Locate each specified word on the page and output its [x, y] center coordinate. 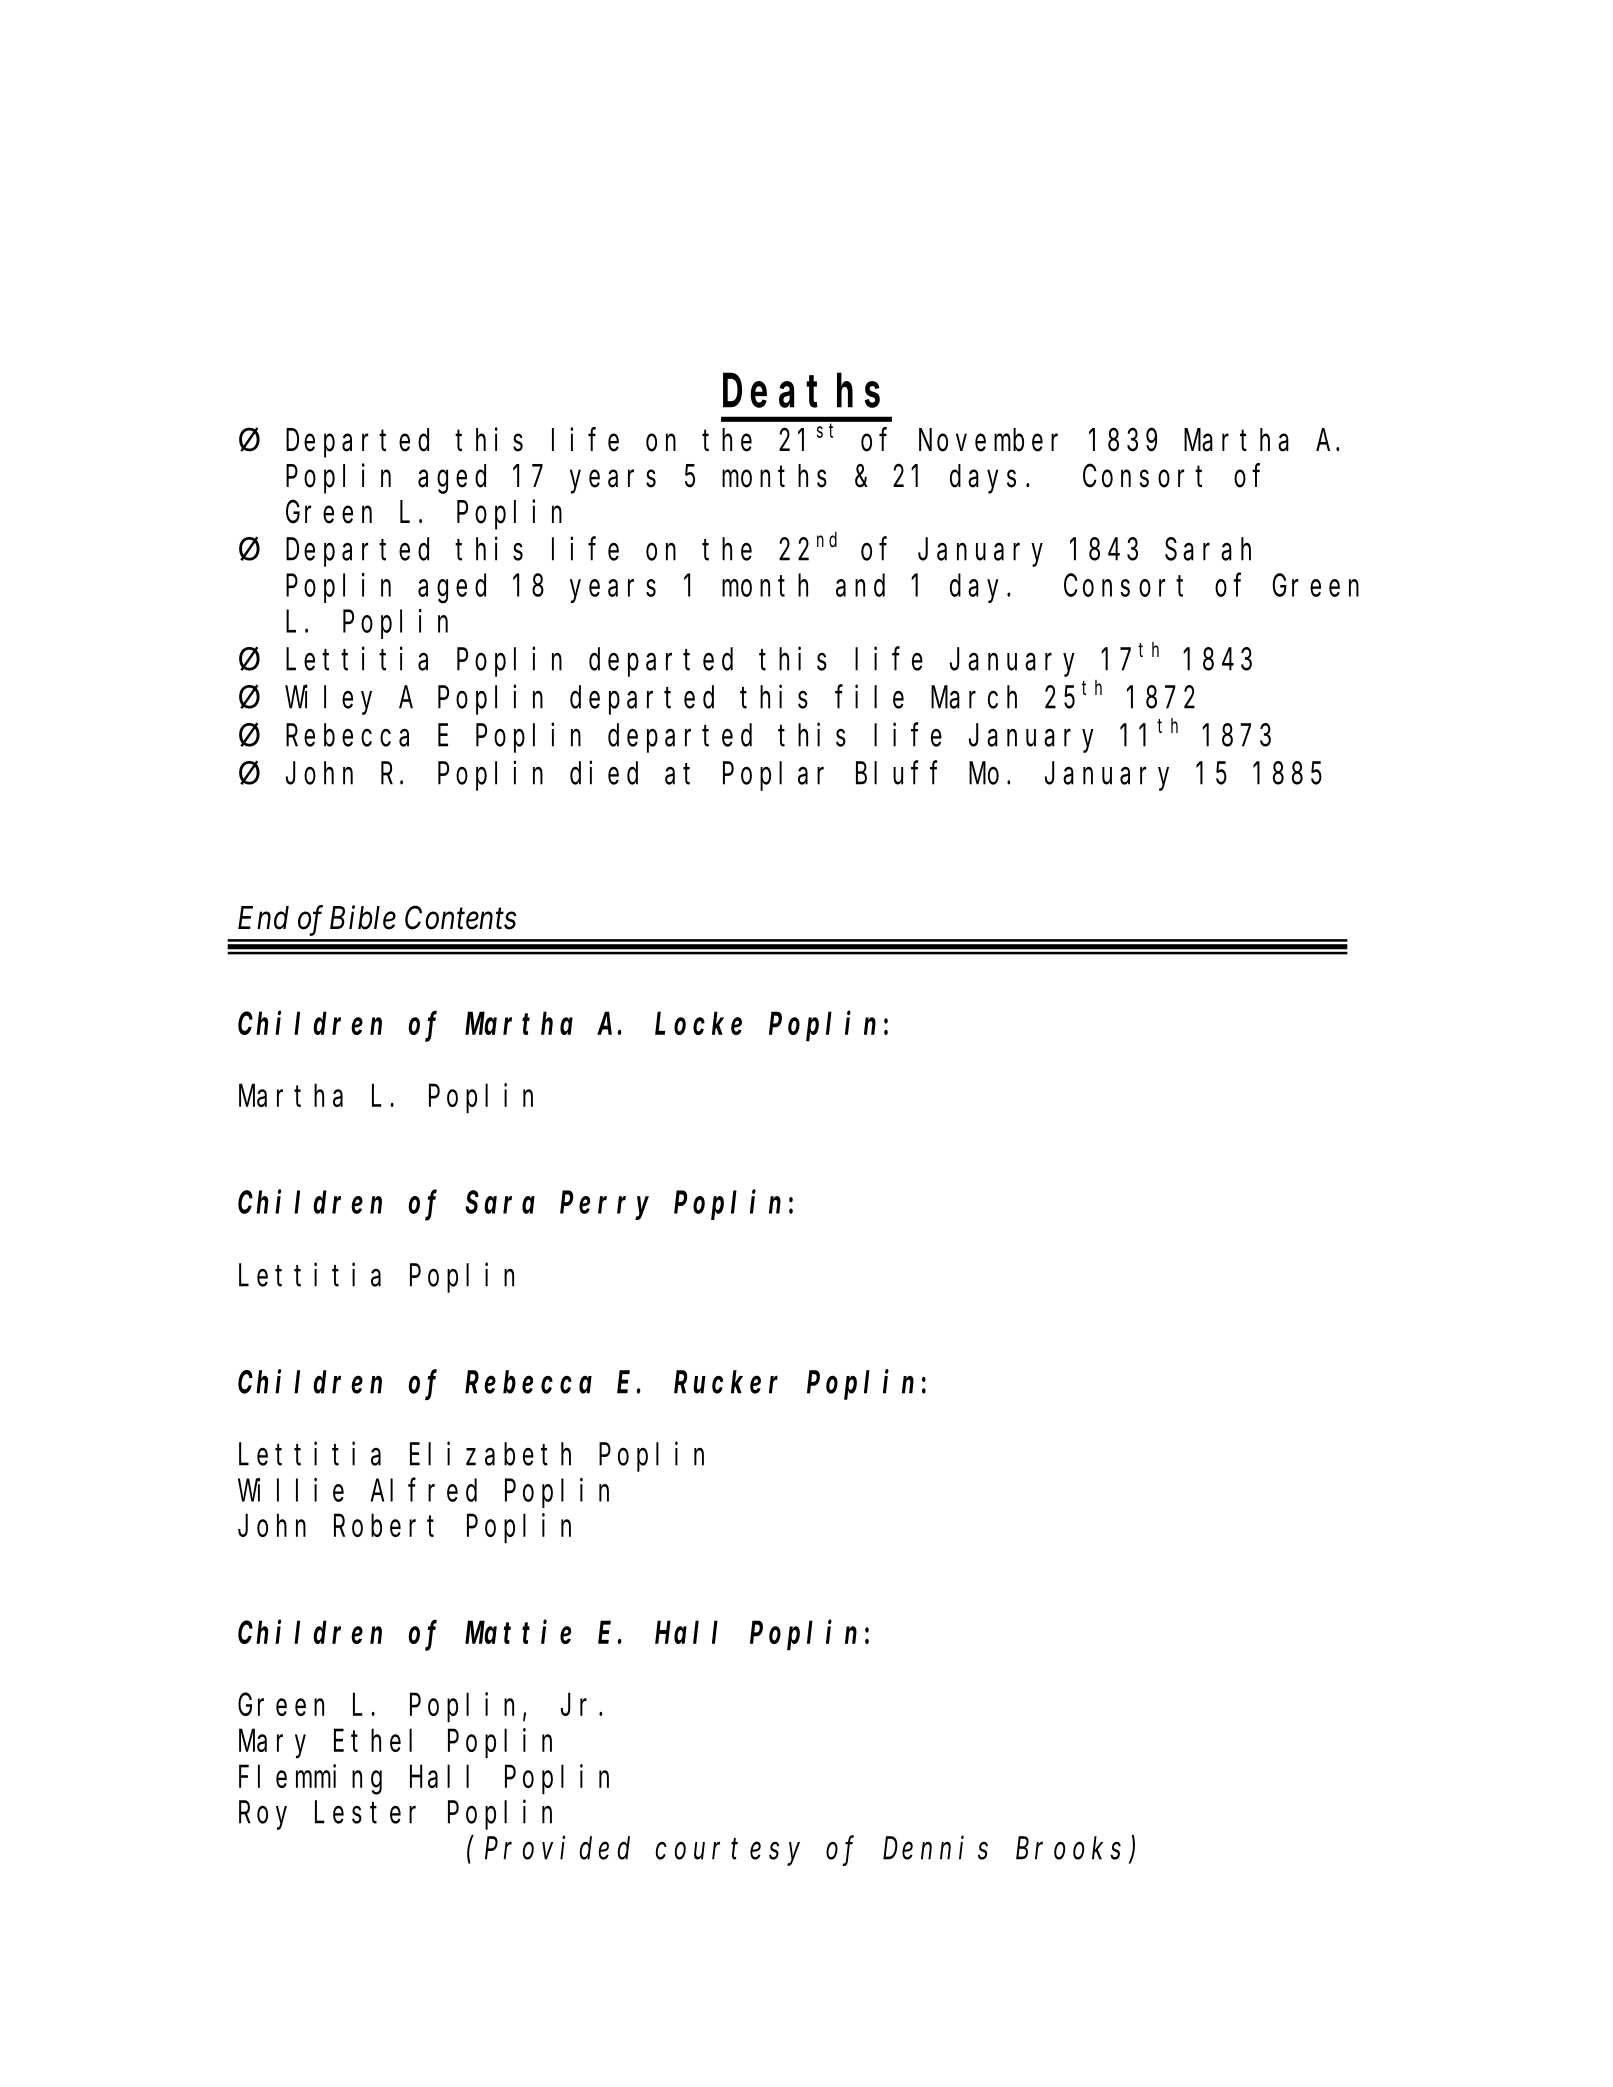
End [263, 918]
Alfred [423, 1490]
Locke [698, 1023]
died [604, 773]
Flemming [310, 1780]
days [983, 479]
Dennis [935, 1848]
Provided [557, 1848]
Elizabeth [490, 1454]
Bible [363, 917]
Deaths [801, 391]
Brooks [1073, 1849]
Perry [604, 1206]
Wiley [328, 700]
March [974, 697]
